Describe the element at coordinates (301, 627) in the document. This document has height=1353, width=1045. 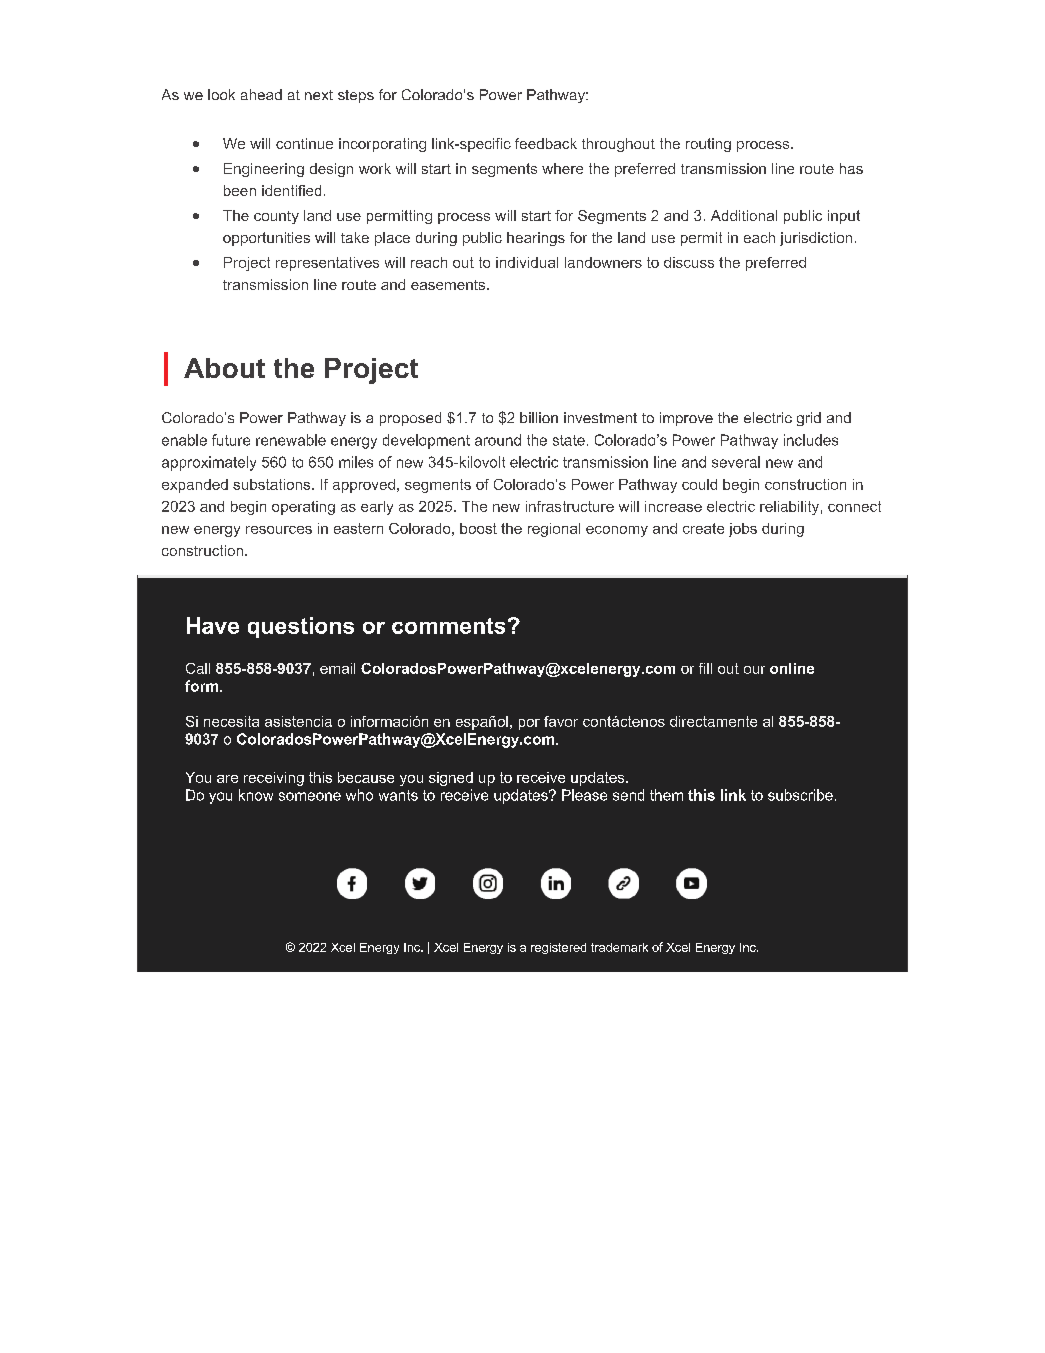
I see `questions` at that location.
